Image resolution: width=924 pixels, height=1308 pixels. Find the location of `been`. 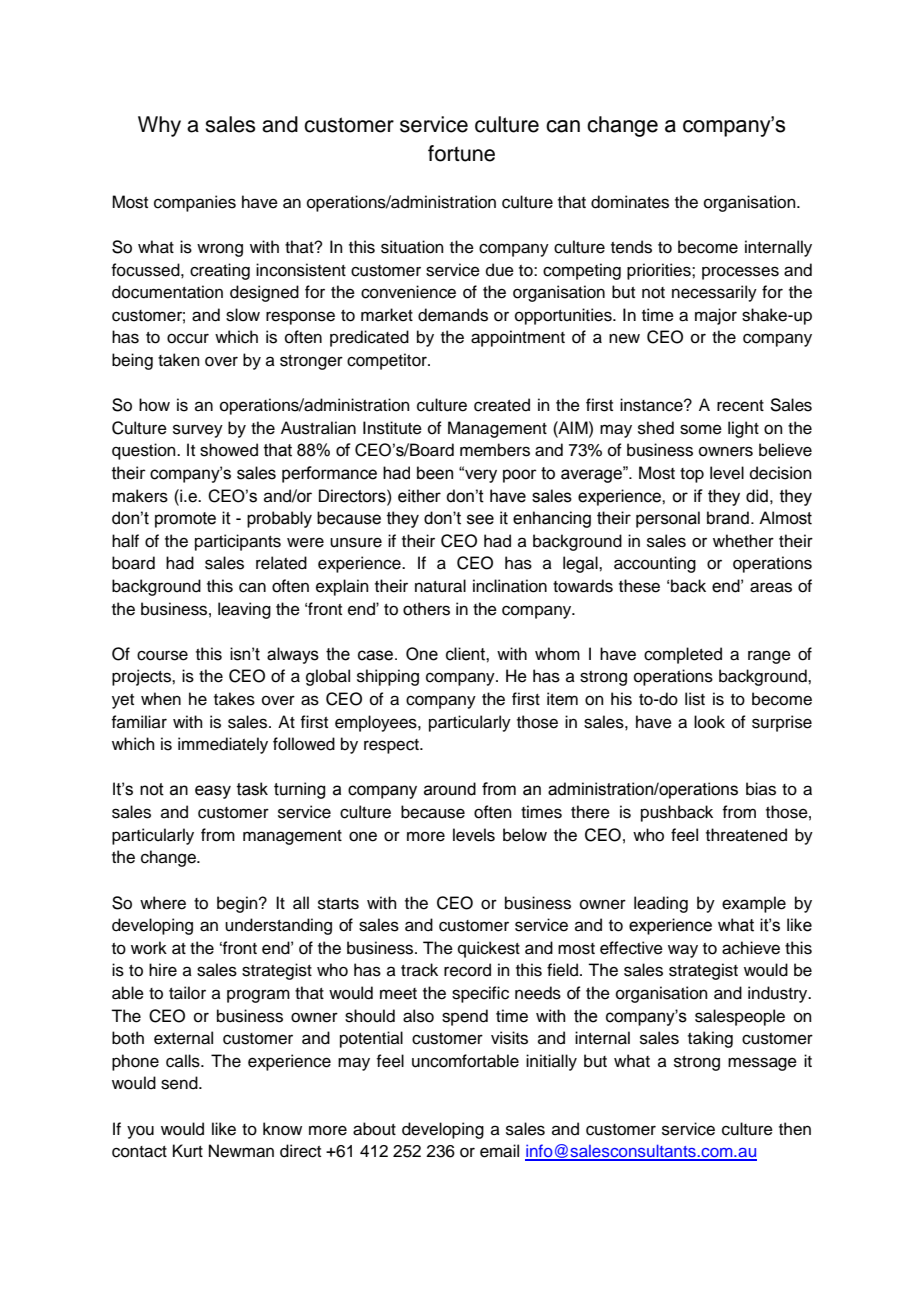

been is located at coordinates (435, 473).
